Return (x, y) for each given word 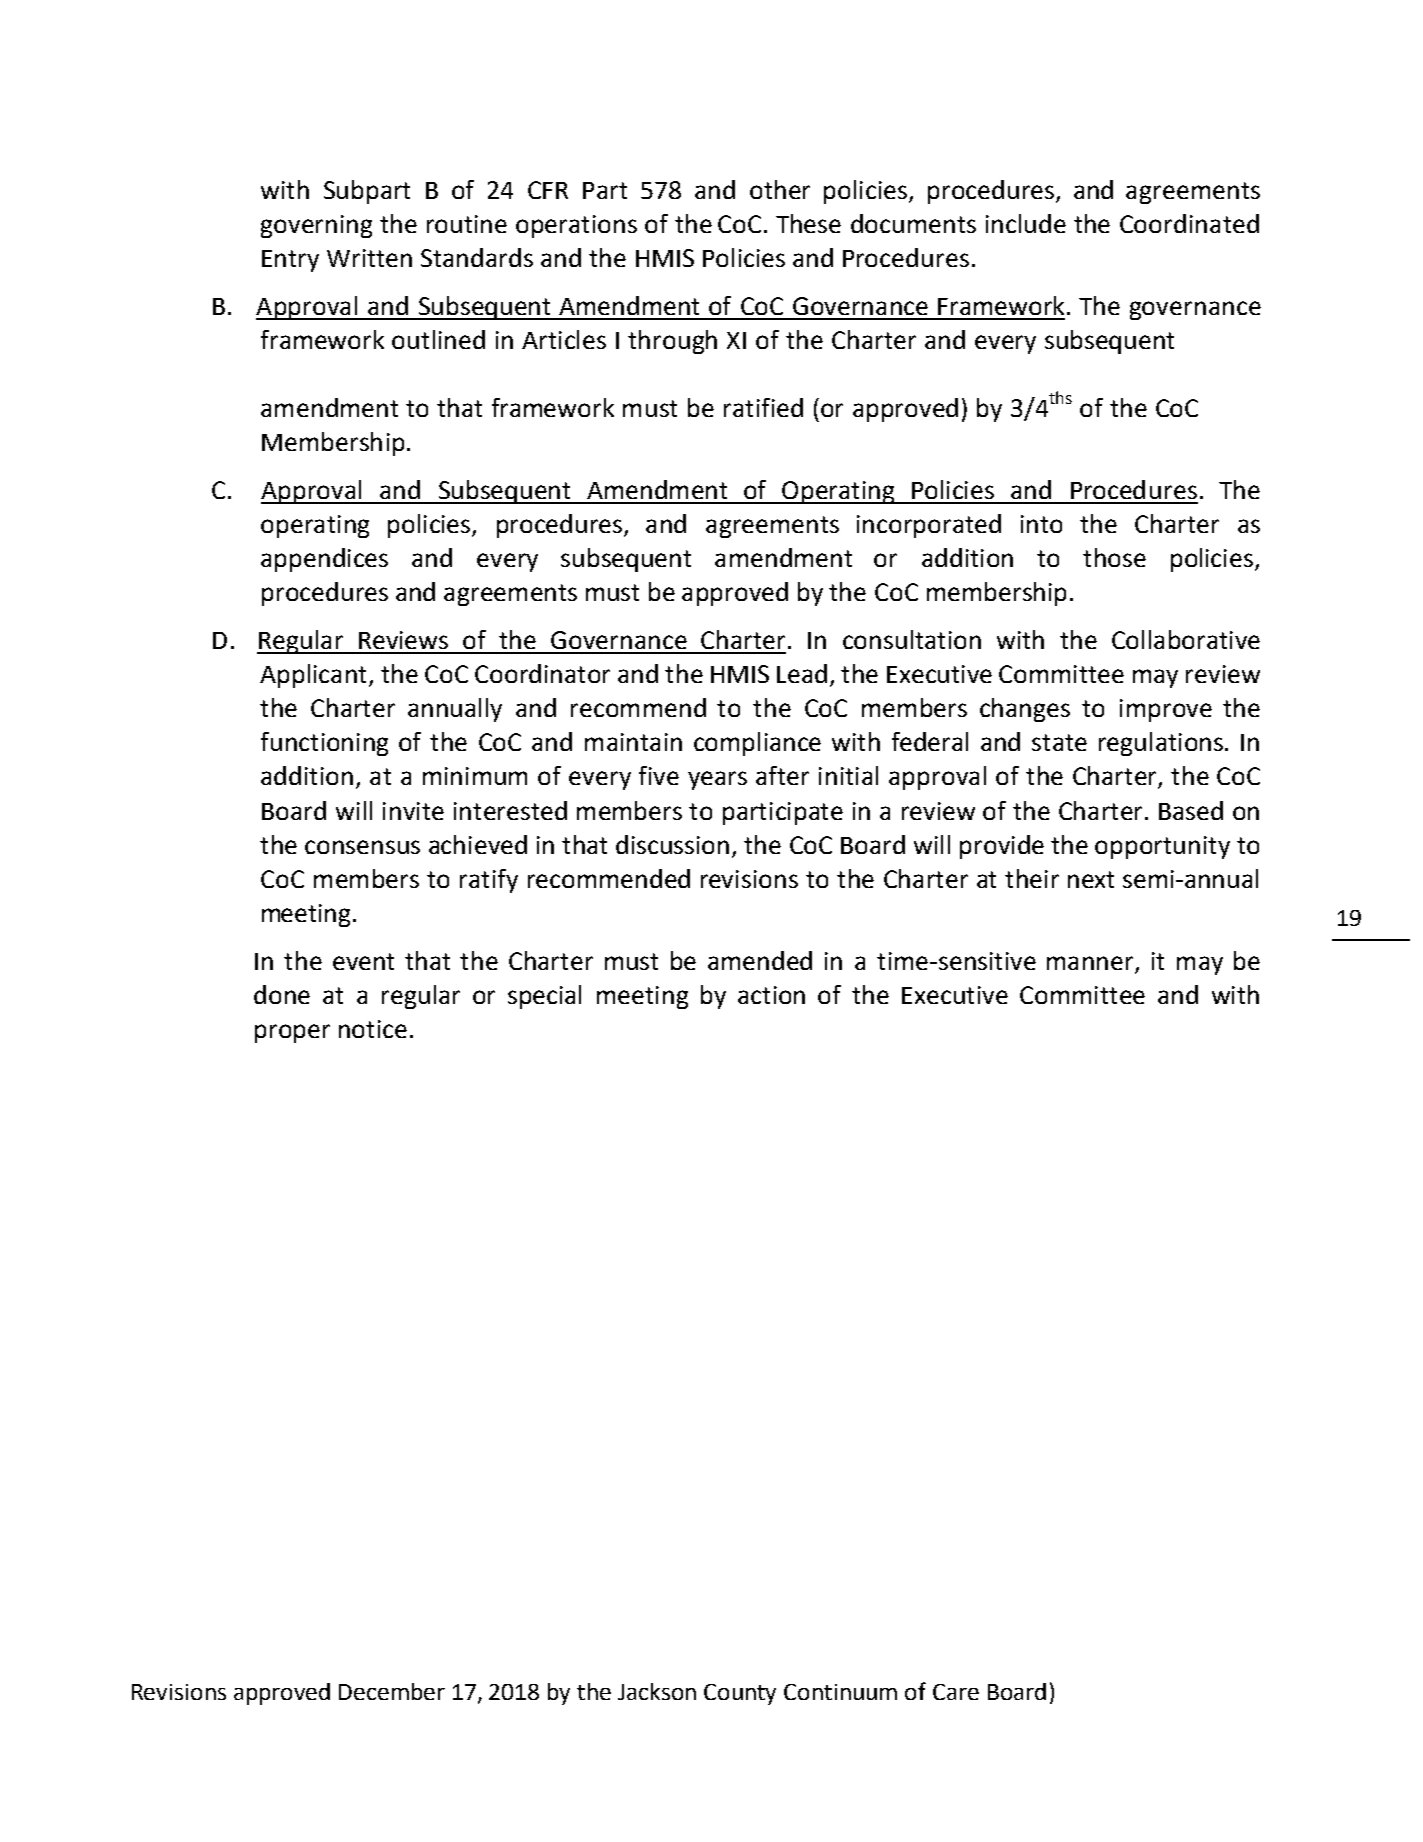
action (771, 995)
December (392, 1691)
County (740, 1694)
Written (369, 258)
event (363, 961)
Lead (802, 673)
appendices (324, 560)
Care (956, 1692)
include (1026, 223)
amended (760, 960)
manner (1090, 963)
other (780, 189)
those (1114, 557)
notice (373, 1029)
